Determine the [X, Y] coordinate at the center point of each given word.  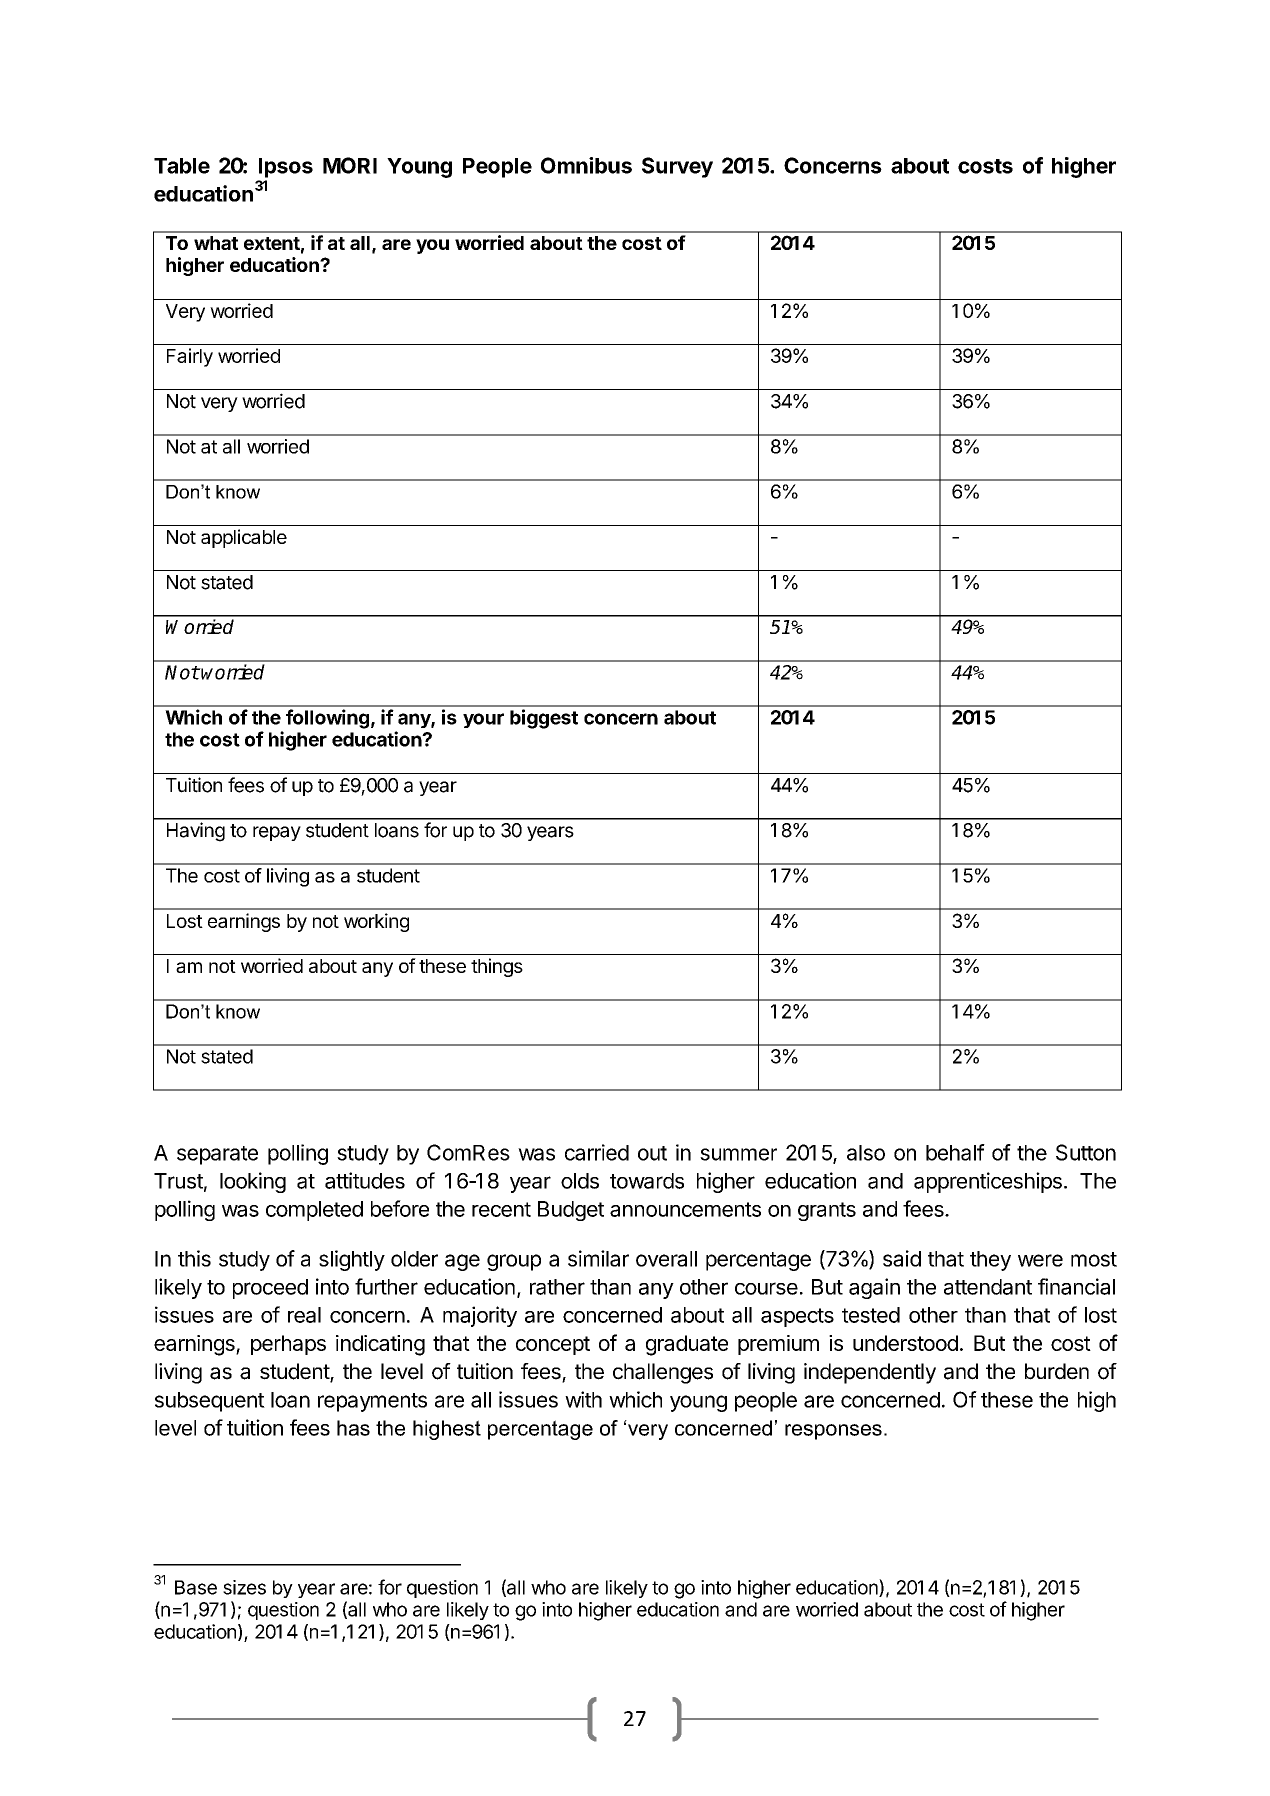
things [497, 967]
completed [314, 1211]
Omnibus [586, 165]
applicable [244, 538]
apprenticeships [988, 1182]
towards [647, 1181]
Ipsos [286, 168]
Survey [677, 167]
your [483, 720]
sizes [244, 1587]
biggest [544, 719]
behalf [955, 1152]
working [376, 922]
